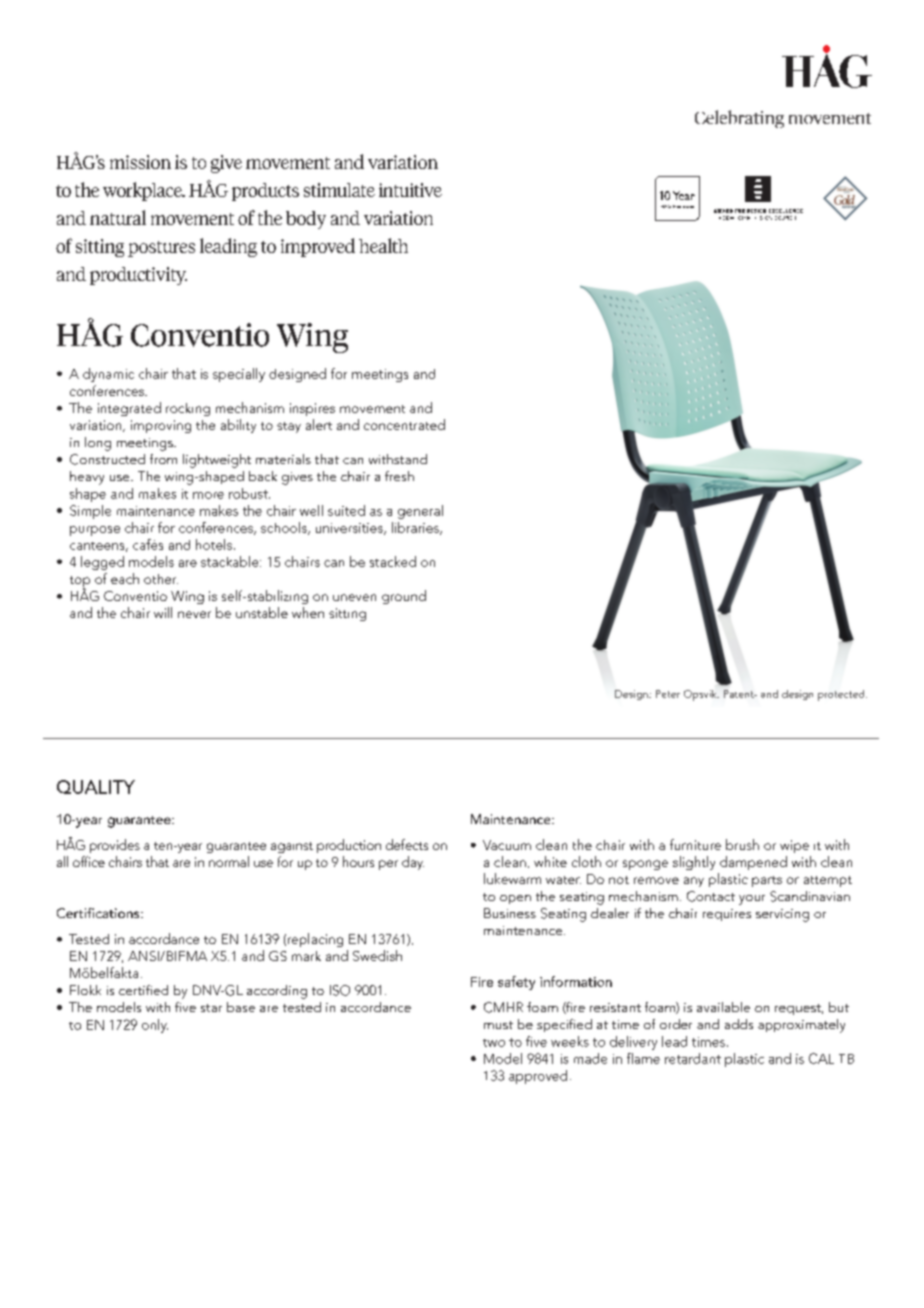  I want to click on health, so click(383, 245).
